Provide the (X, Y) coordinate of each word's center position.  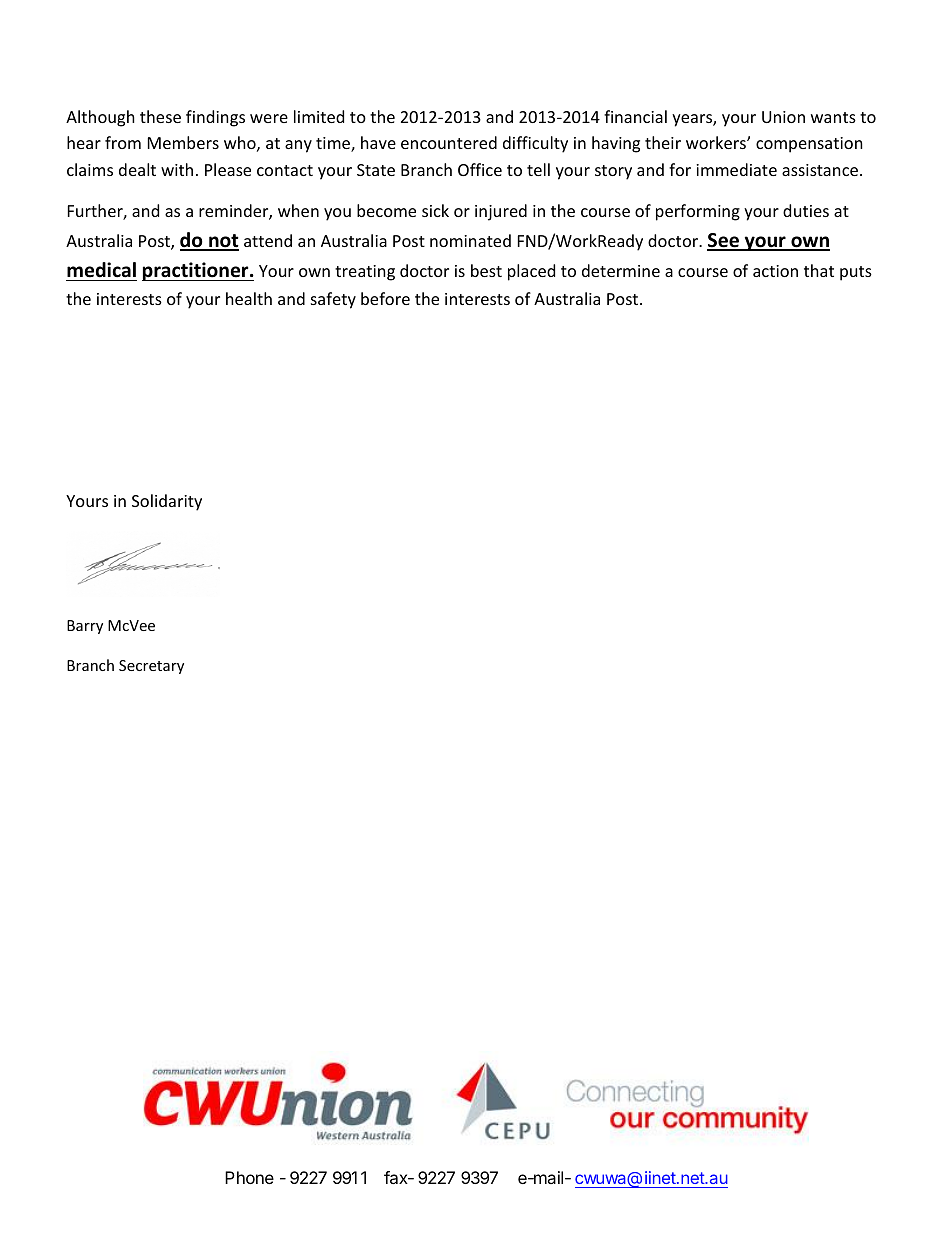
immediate (736, 169)
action (775, 271)
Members (183, 142)
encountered (449, 142)
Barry (85, 627)
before (385, 298)
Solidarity (167, 502)
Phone (249, 1177)
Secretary (151, 667)
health (249, 298)
